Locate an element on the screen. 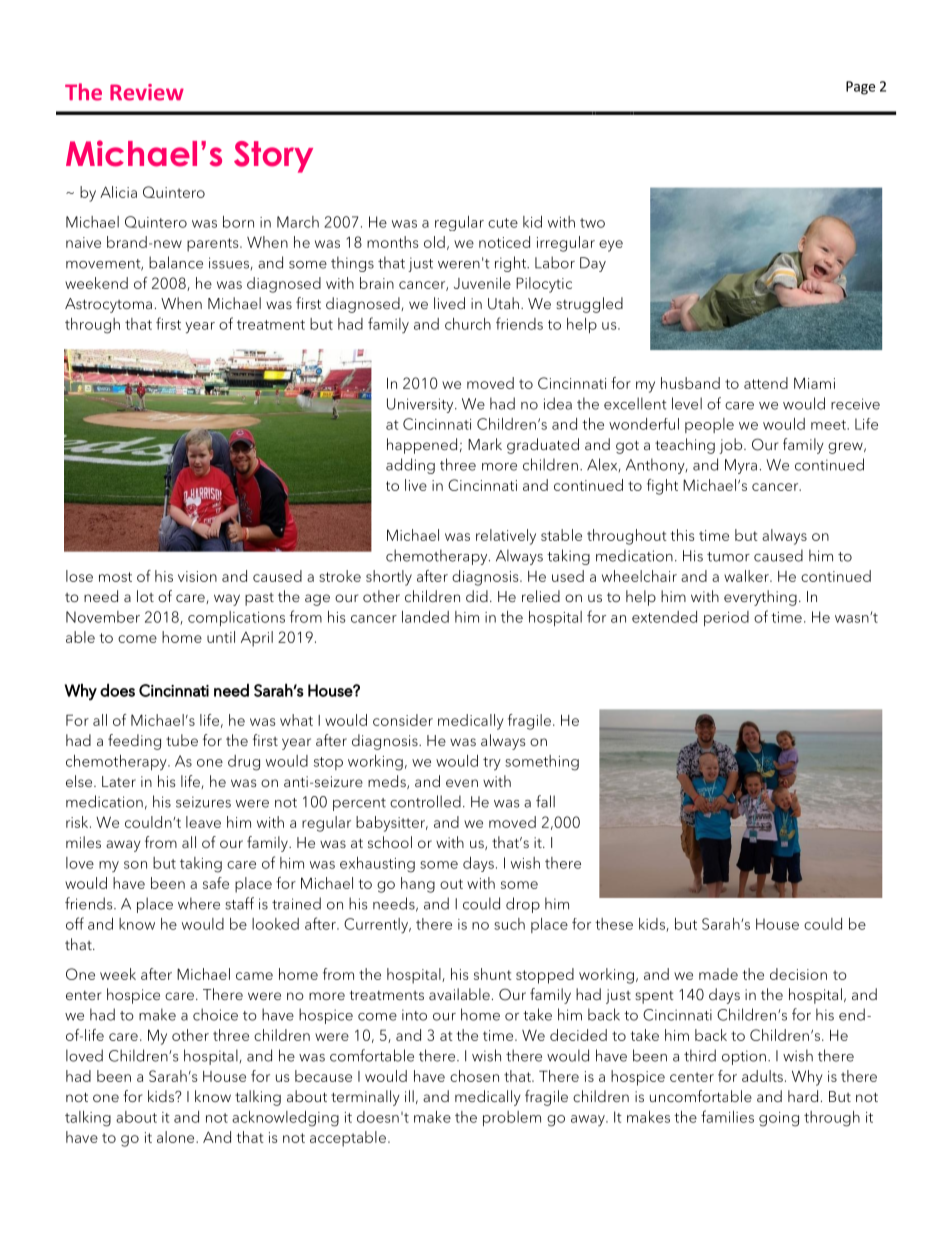  Review is located at coordinates (147, 92).
